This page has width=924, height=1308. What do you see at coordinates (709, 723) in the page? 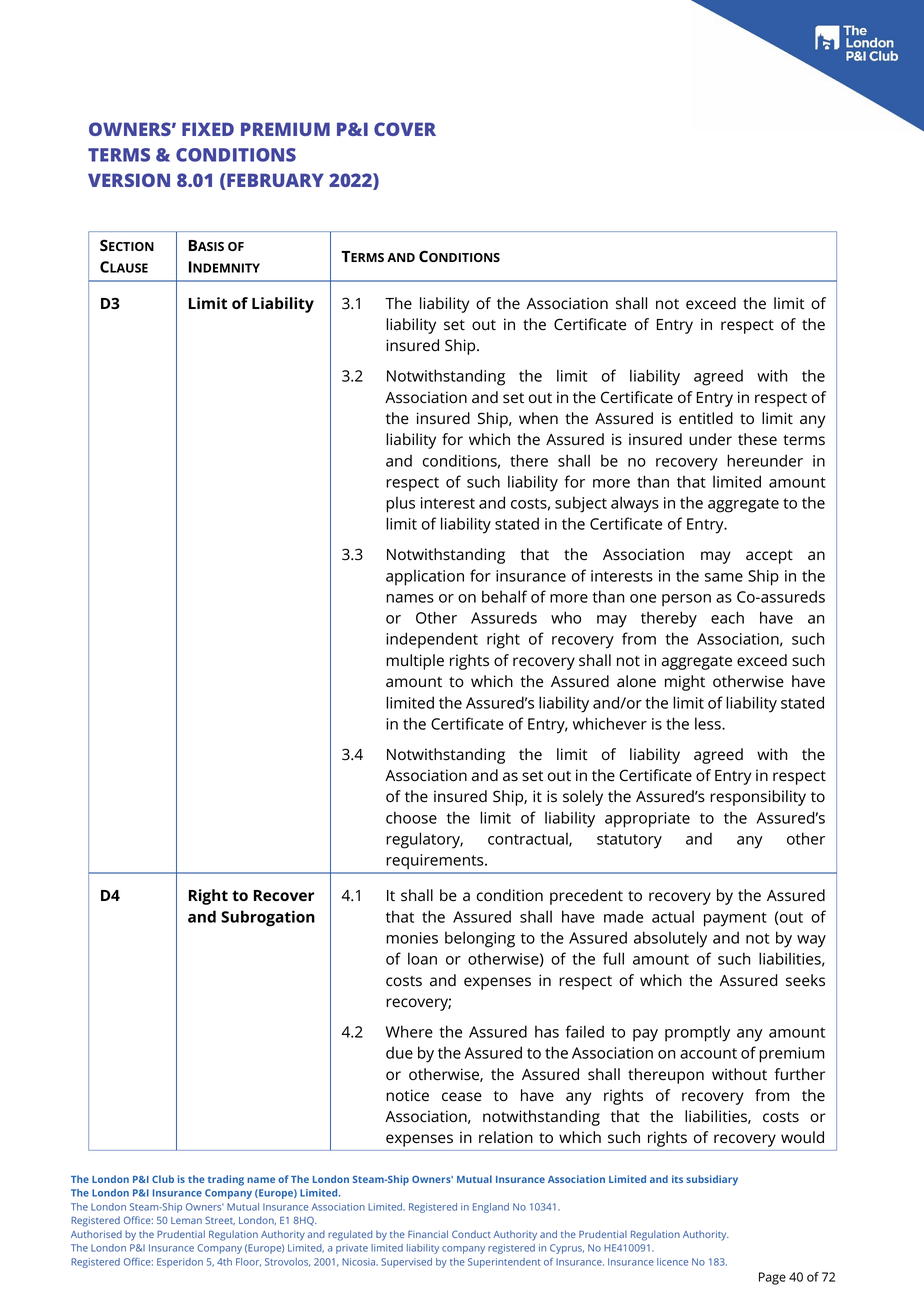
I see `less` at bounding box center [709, 723].
